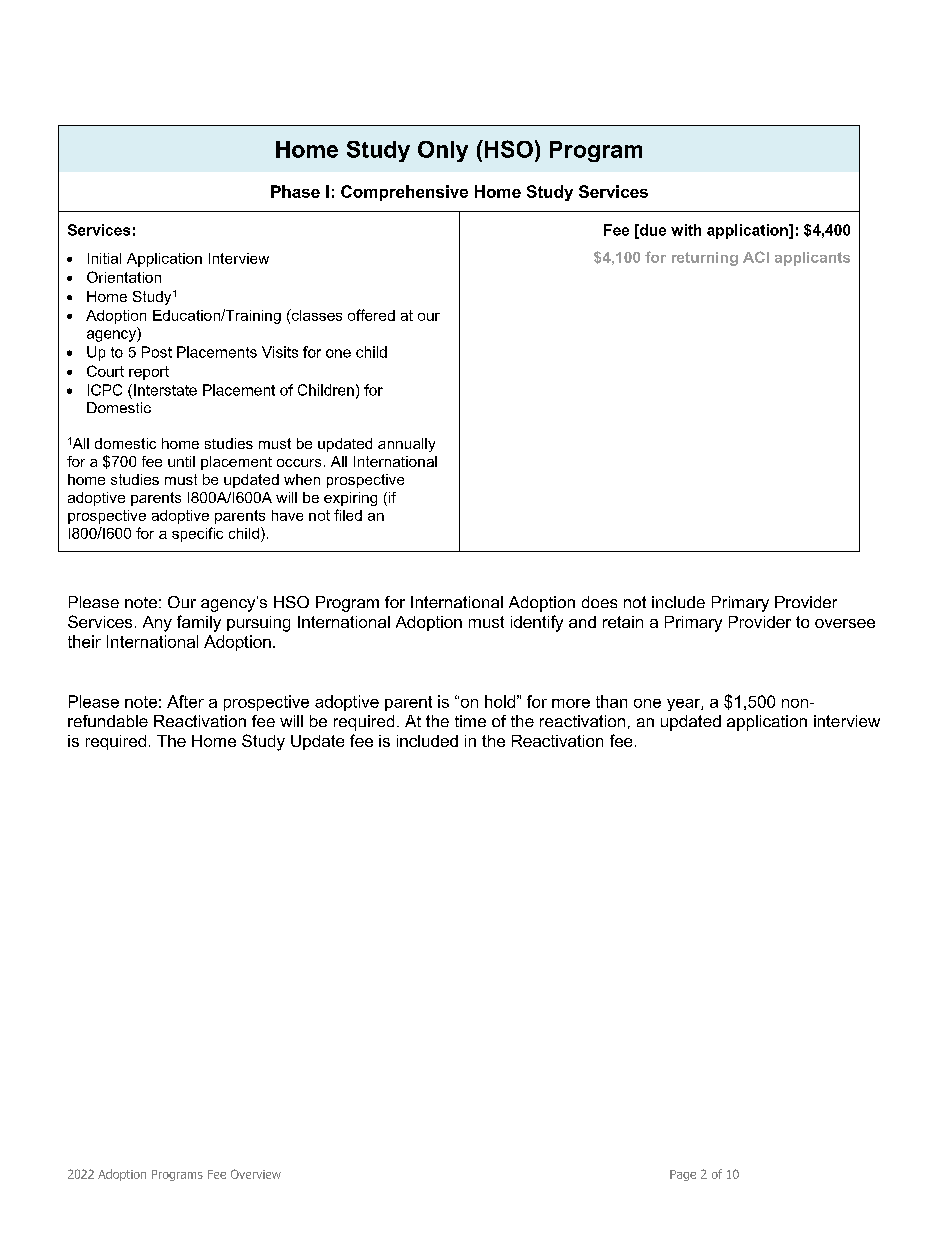  What do you see at coordinates (185, 701) in the document?
I see `After` at bounding box center [185, 701].
